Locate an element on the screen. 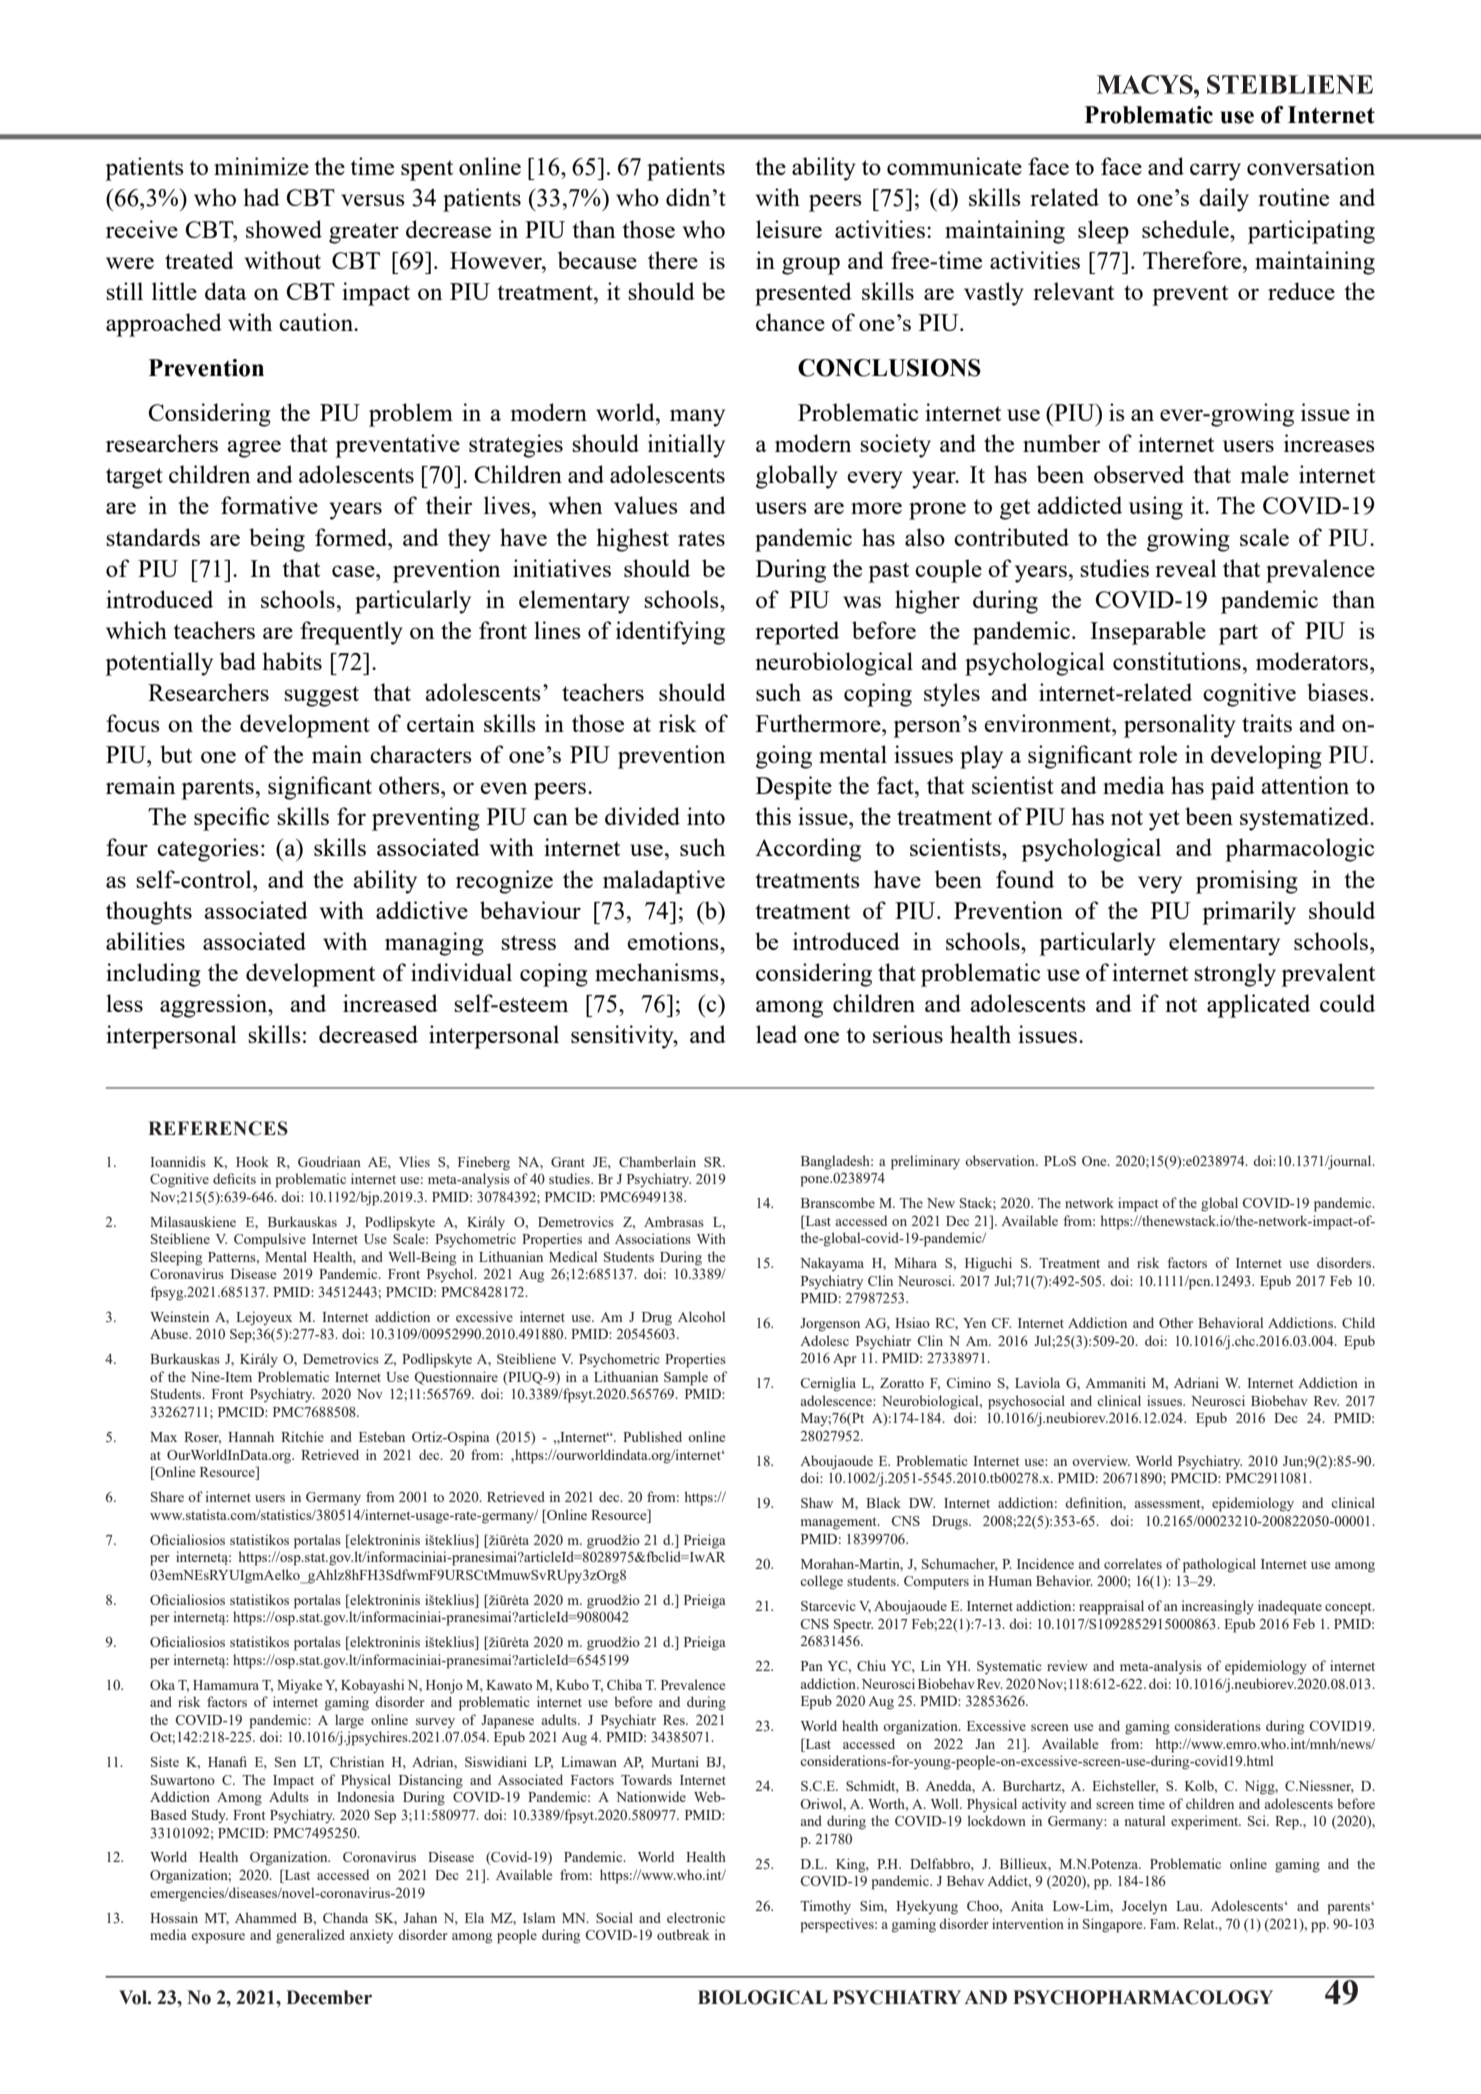 The image size is (1481, 2094). into is located at coordinates (706, 816).
